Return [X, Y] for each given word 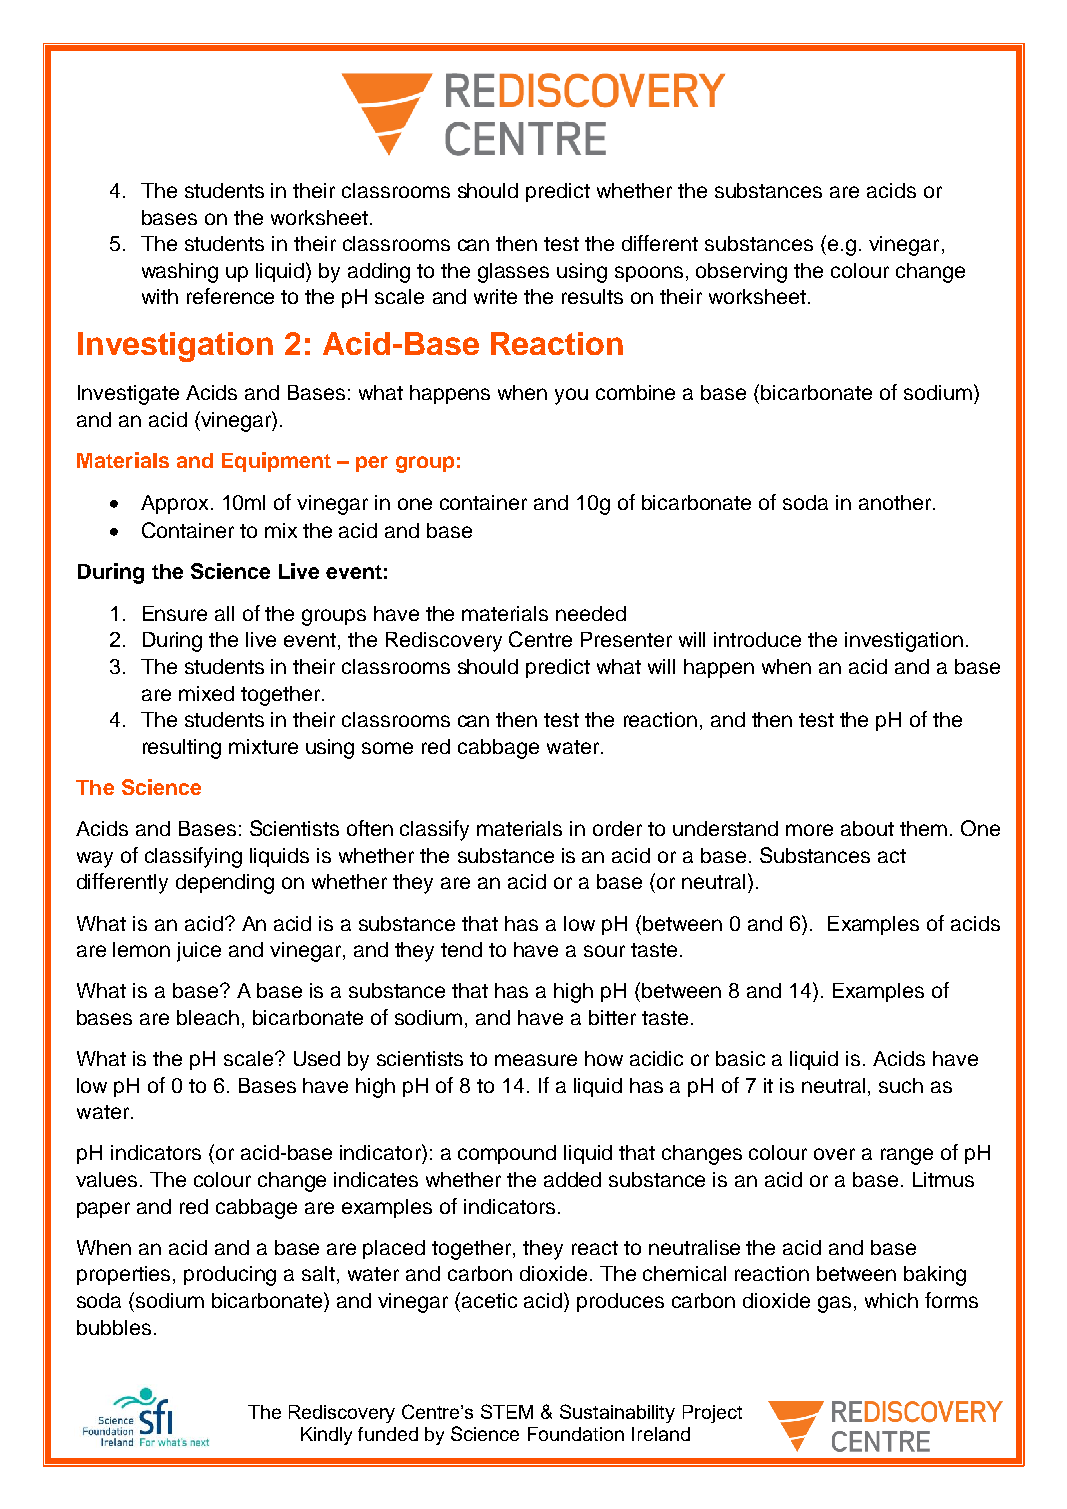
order [617, 828]
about [867, 828]
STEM [507, 1411]
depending [225, 884]
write [495, 296]
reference [230, 296]
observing [741, 273]
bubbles [114, 1327]
